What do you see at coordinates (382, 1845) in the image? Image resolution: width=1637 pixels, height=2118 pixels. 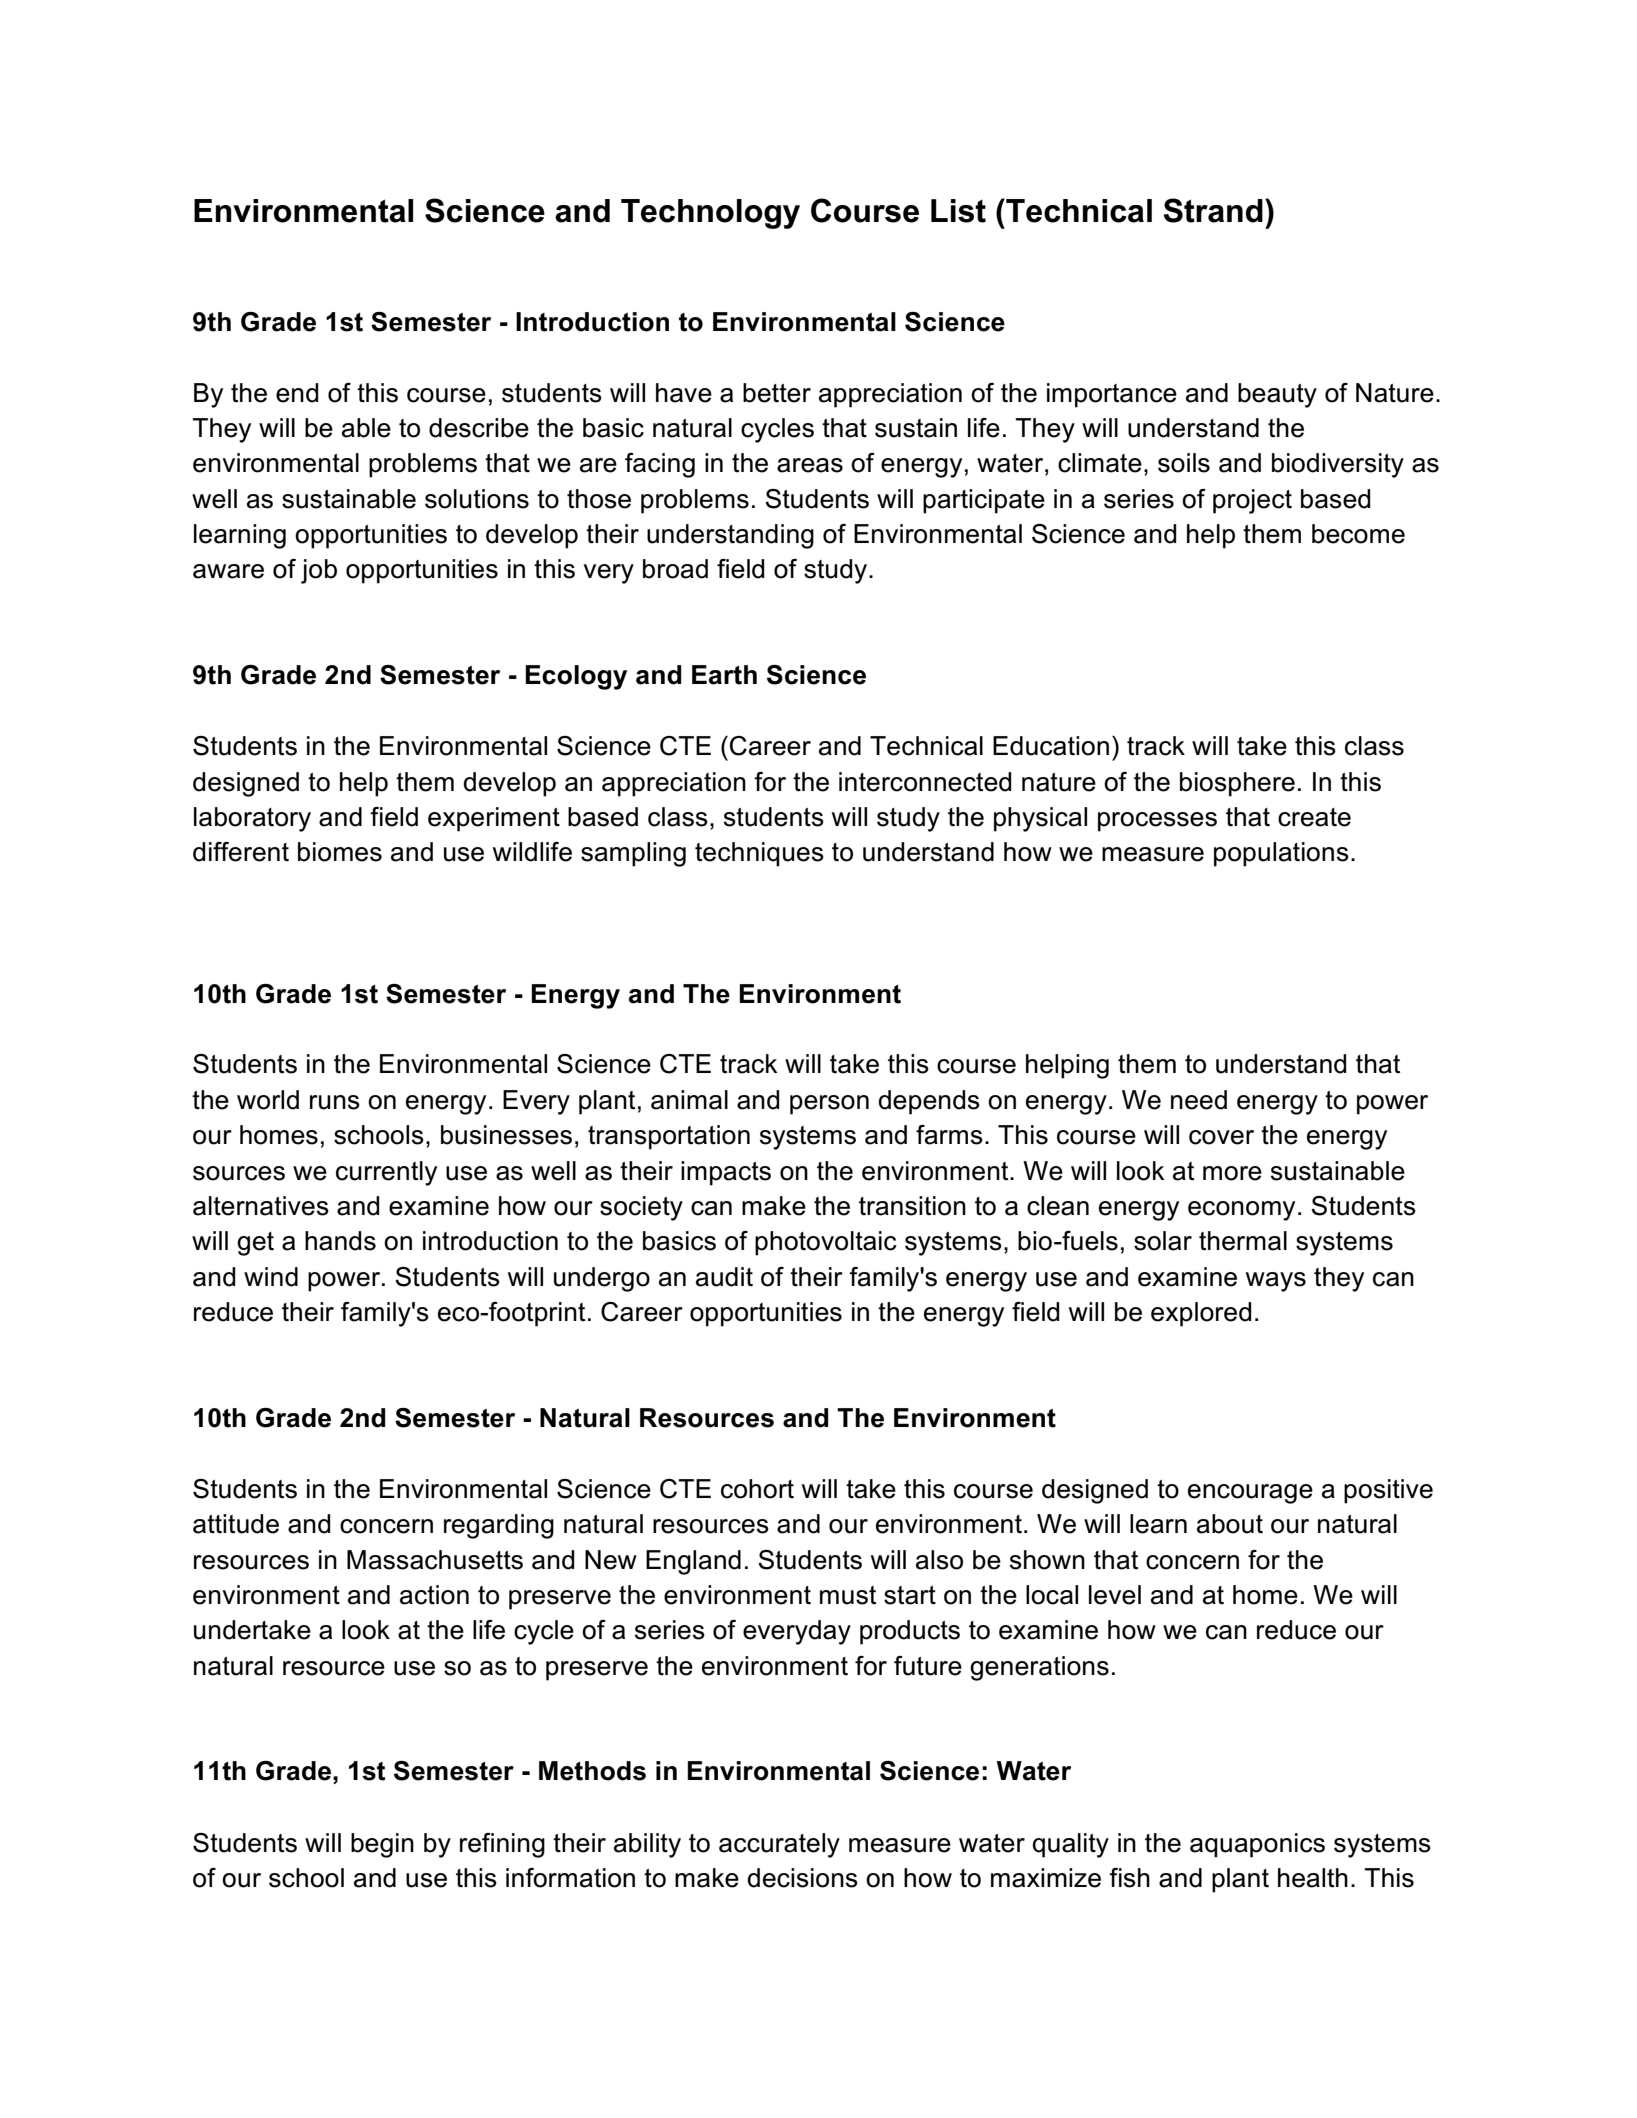 I see `begin` at bounding box center [382, 1845].
